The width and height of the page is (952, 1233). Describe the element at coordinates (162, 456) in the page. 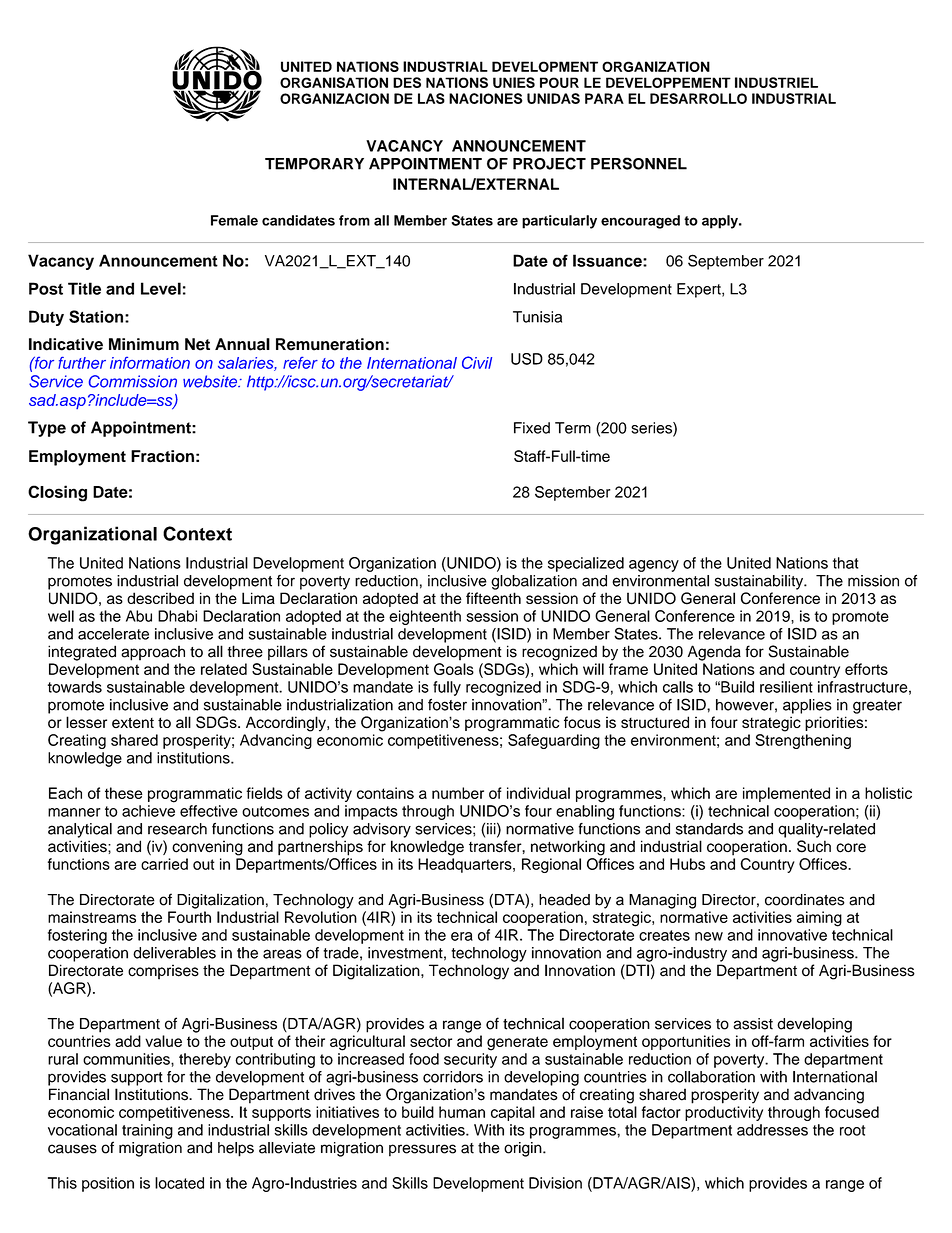

I see `Fraction` at that location.
